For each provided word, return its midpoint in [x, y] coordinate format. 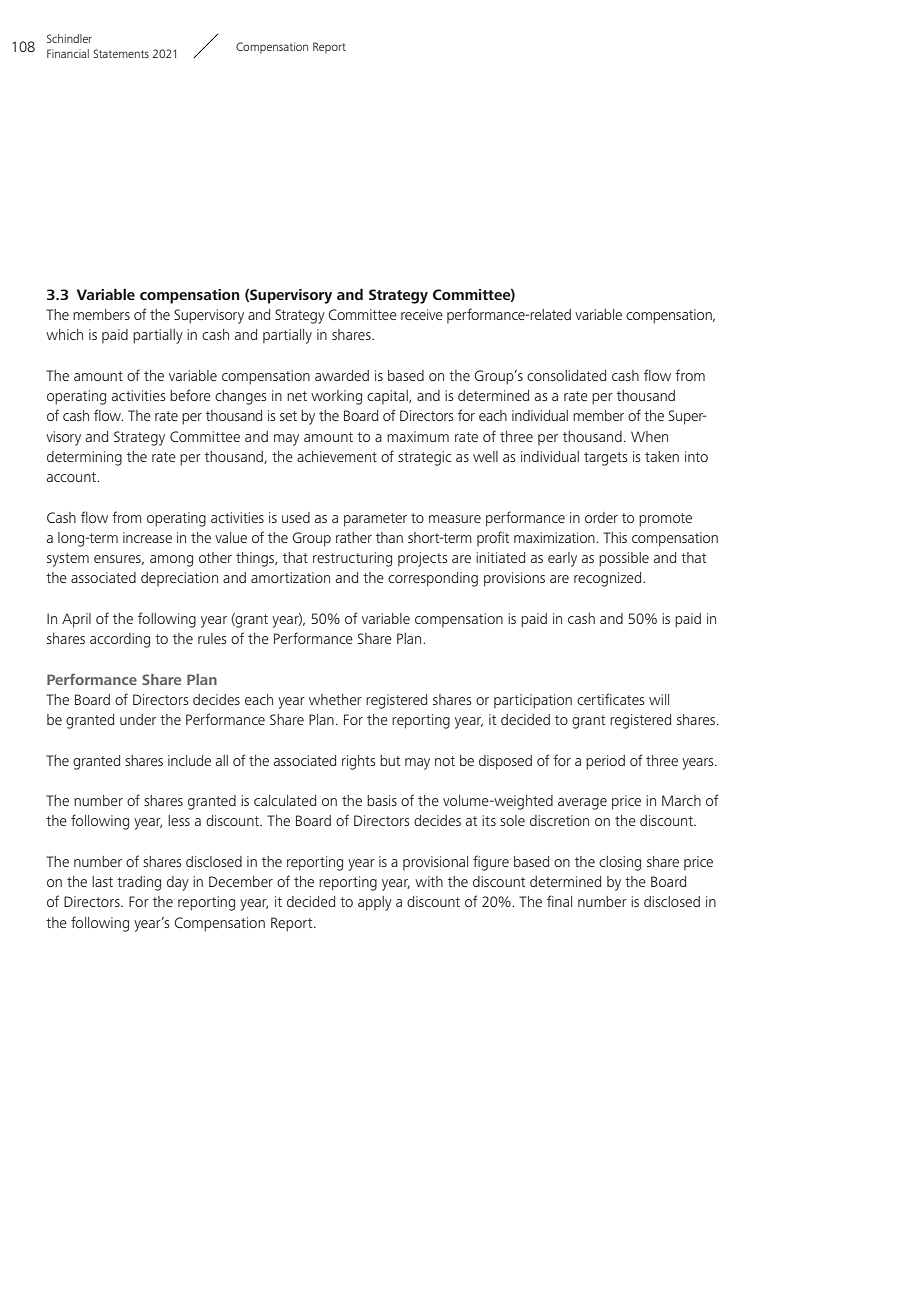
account [72, 477]
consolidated [566, 375]
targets [605, 459]
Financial [68, 53]
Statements [121, 53]
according [120, 640]
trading [139, 883]
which [64, 334]
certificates [610, 699]
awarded [342, 375]
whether [335, 699]
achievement [337, 456]
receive [422, 314]
